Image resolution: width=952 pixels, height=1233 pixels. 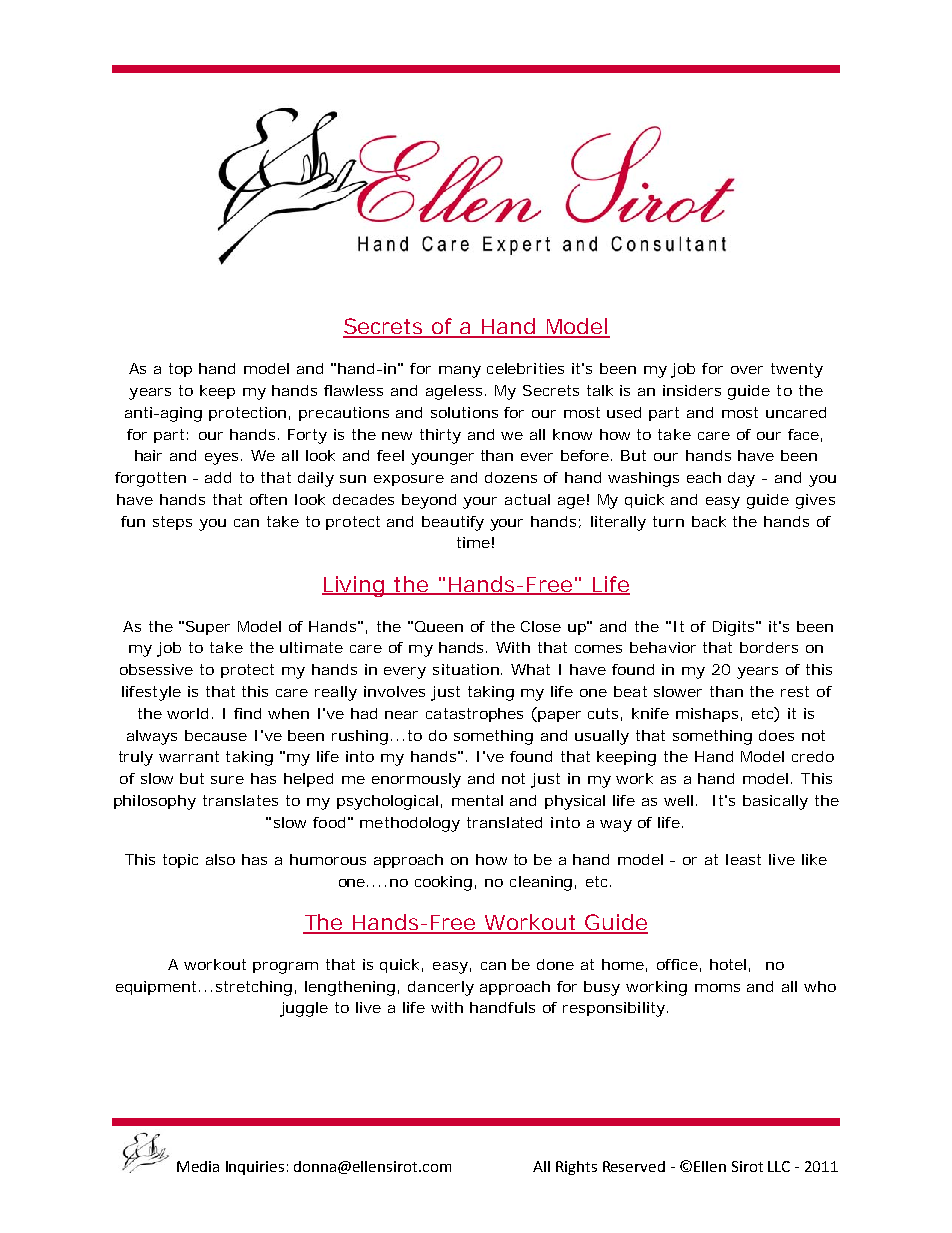 What do you see at coordinates (747, 370) in the page?
I see `over` at bounding box center [747, 370].
